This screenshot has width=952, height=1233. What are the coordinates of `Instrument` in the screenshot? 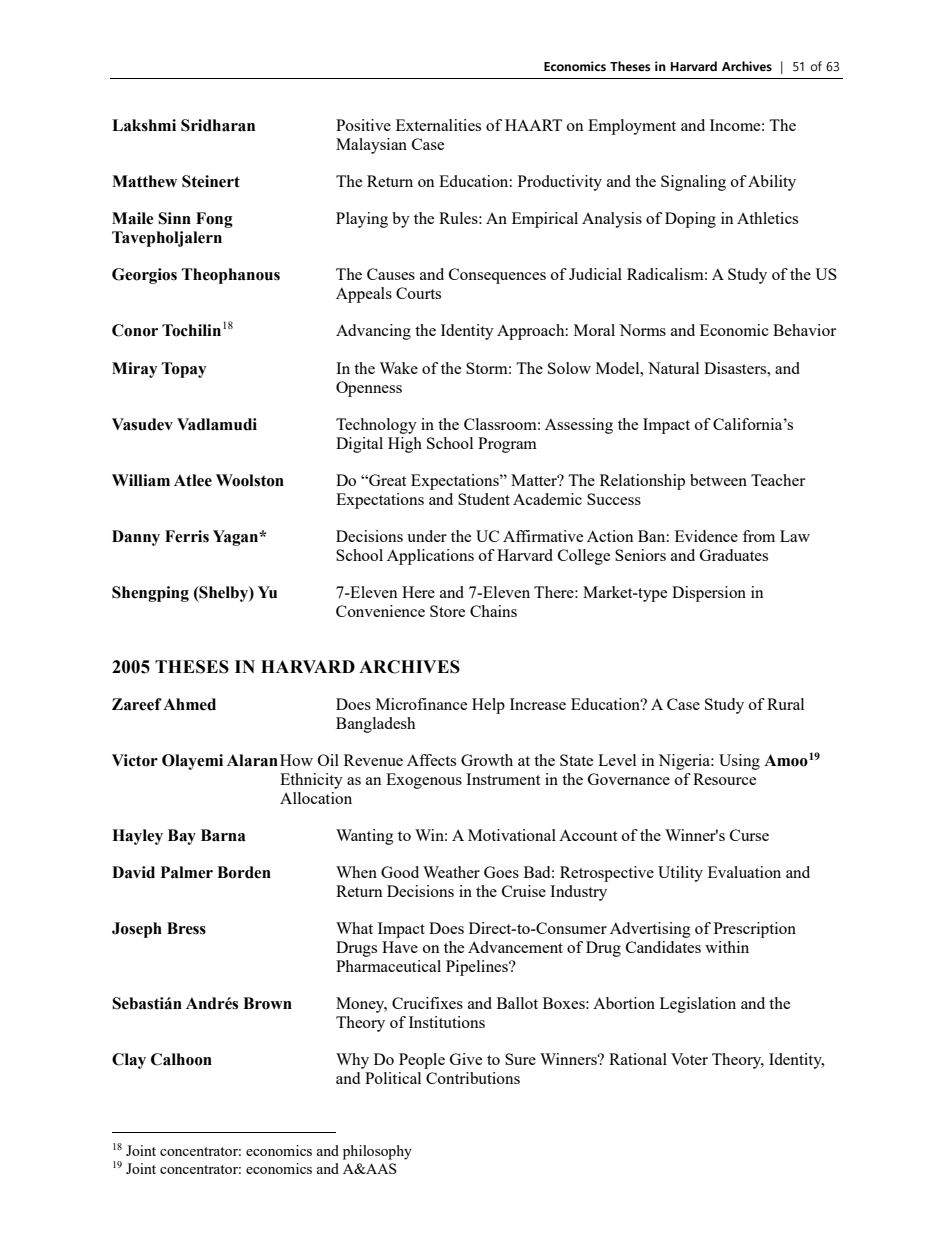 It's located at (503, 779).
